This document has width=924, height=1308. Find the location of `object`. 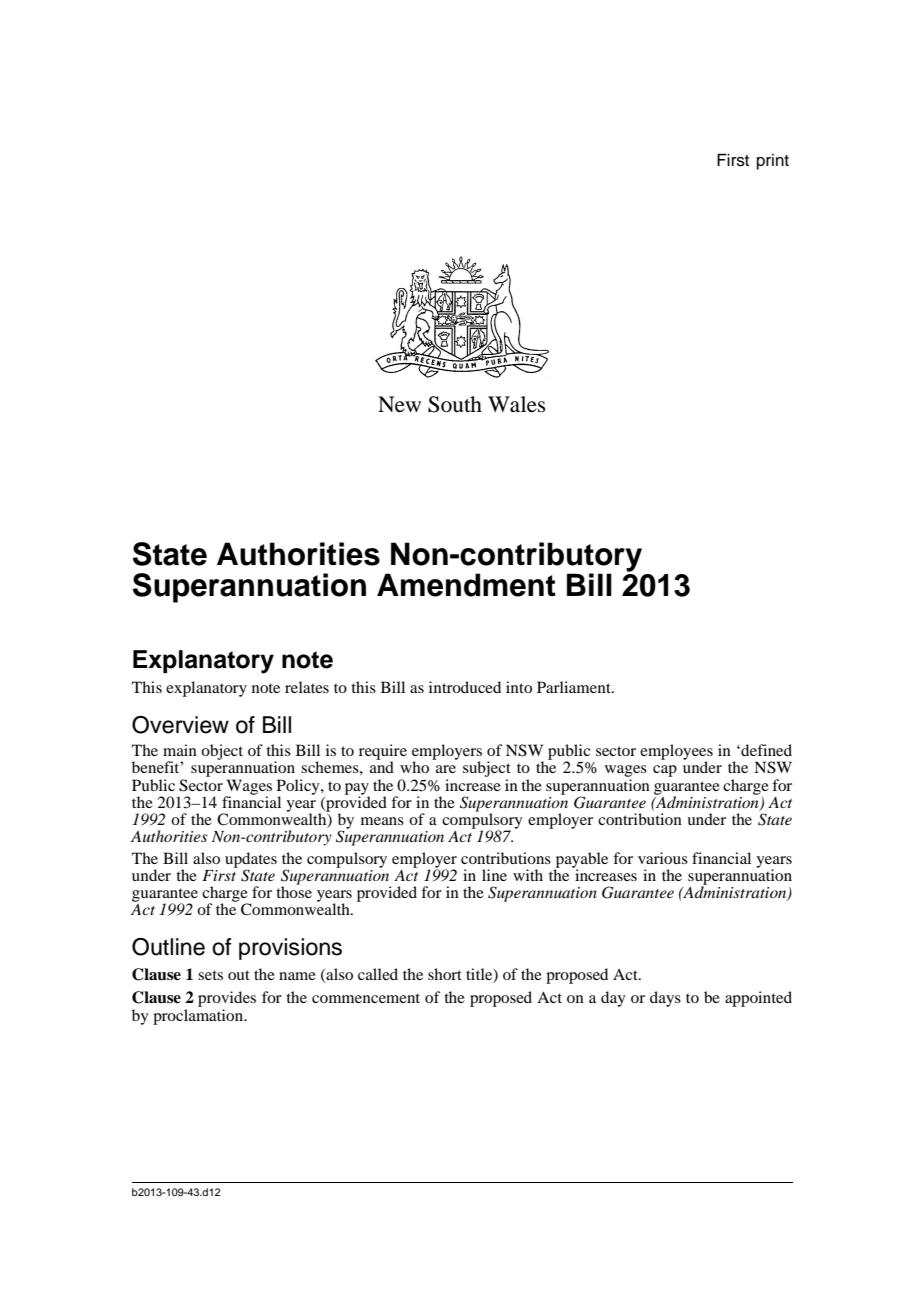

object is located at coordinates (222, 752).
